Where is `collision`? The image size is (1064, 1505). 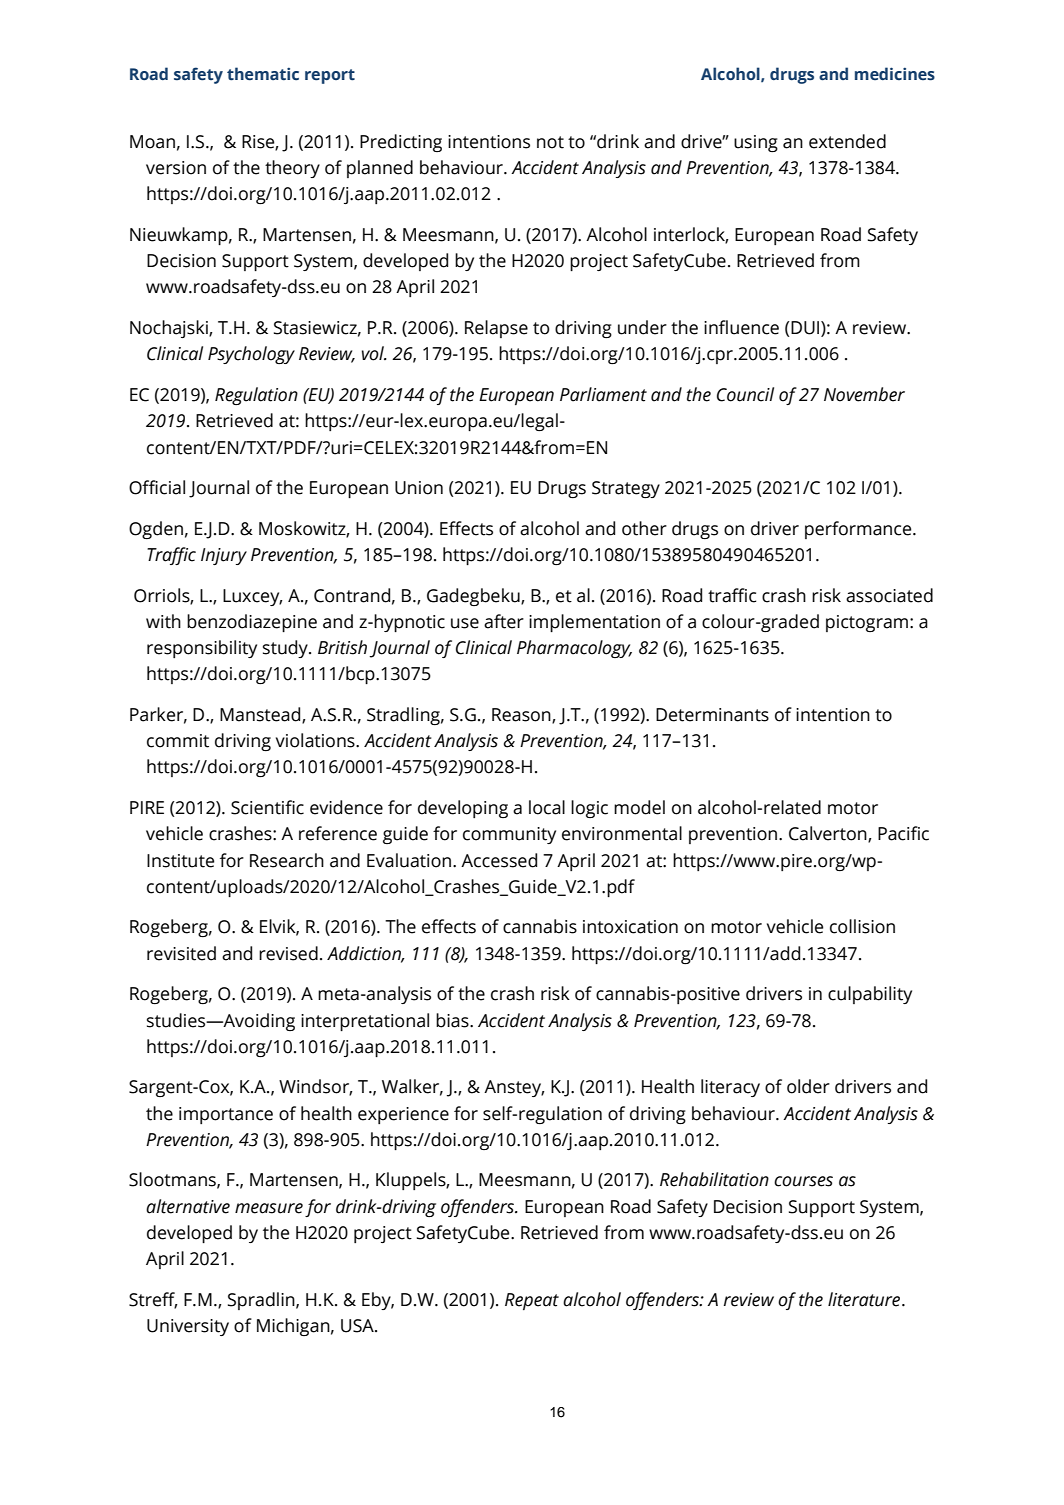 collision is located at coordinates (862, 926).
